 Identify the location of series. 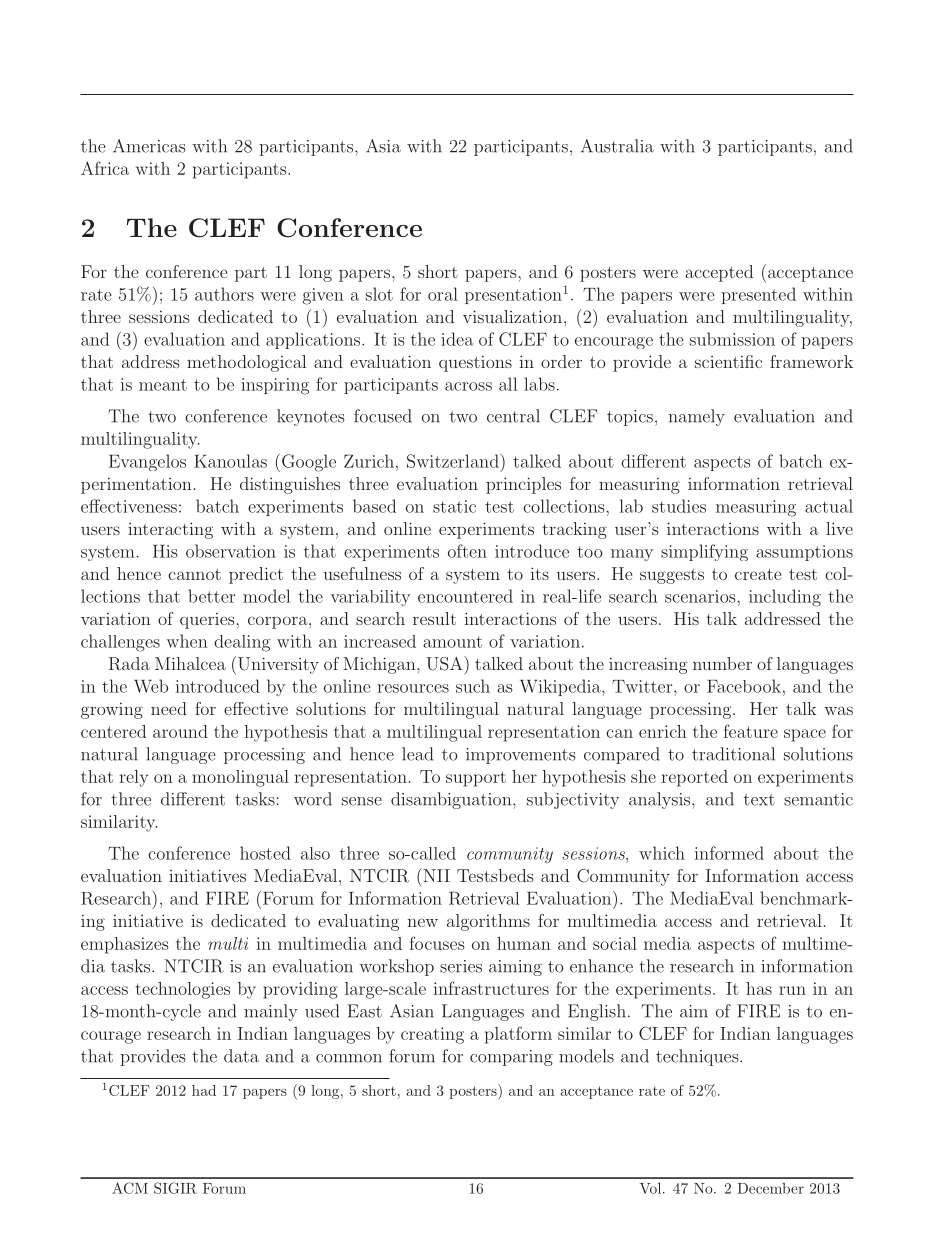
(461, 966).
